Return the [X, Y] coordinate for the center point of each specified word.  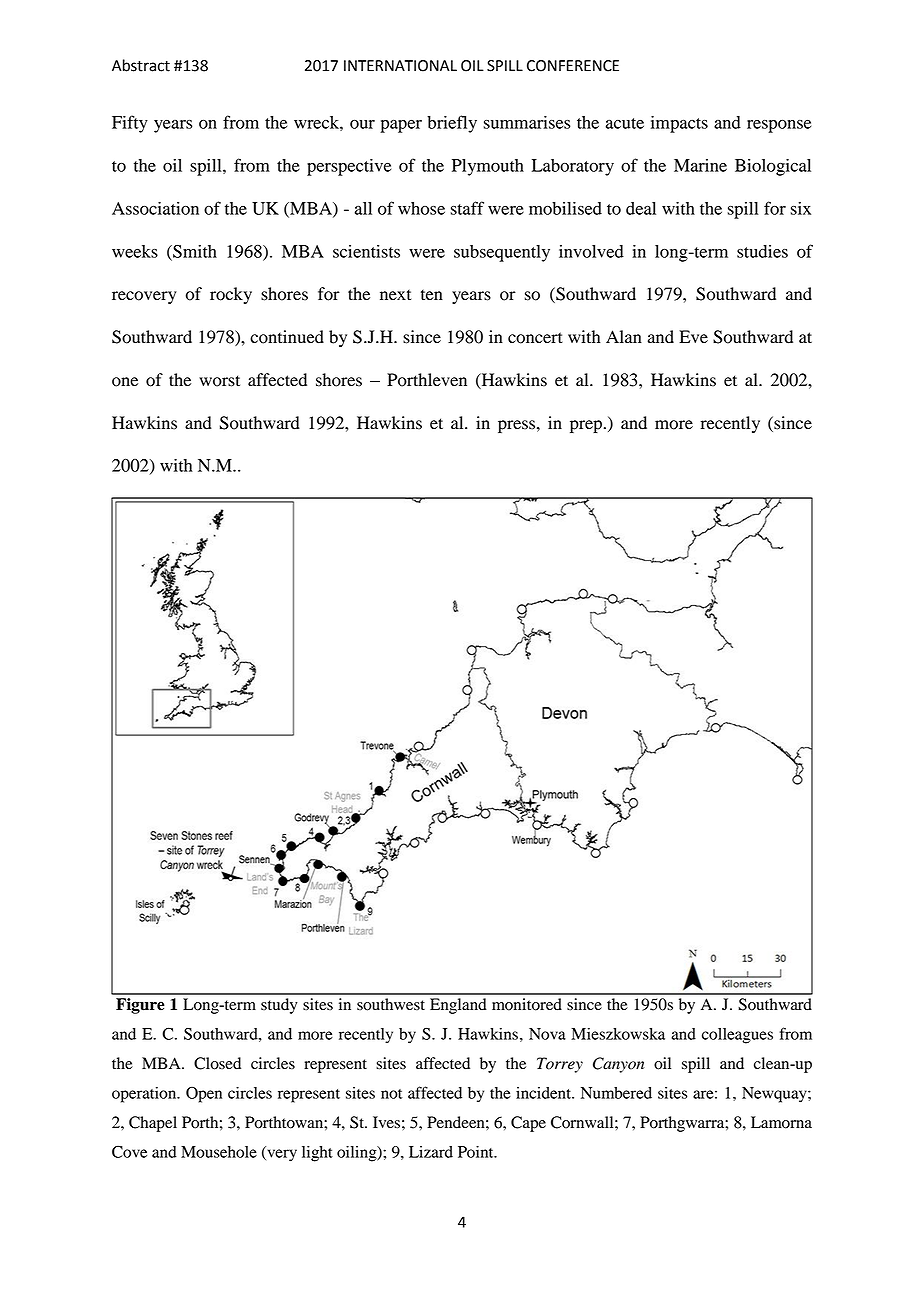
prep [586, 426]
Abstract [141, 65]
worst [219, 381]
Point [477, 1152]
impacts [679, 124]
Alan [624, 336]
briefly [452, 124]
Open [204, 1095]
